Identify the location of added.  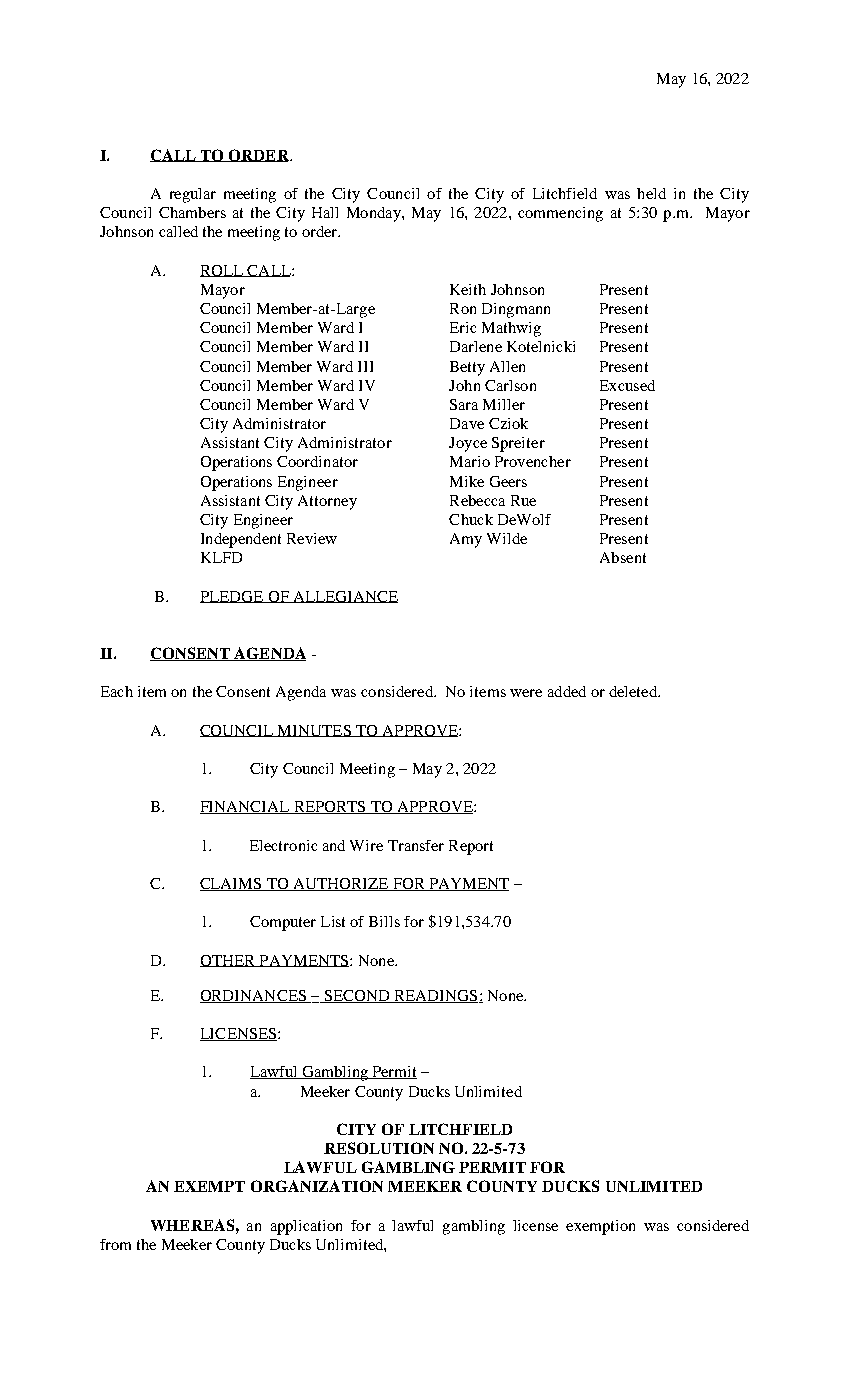
(567, 691).
